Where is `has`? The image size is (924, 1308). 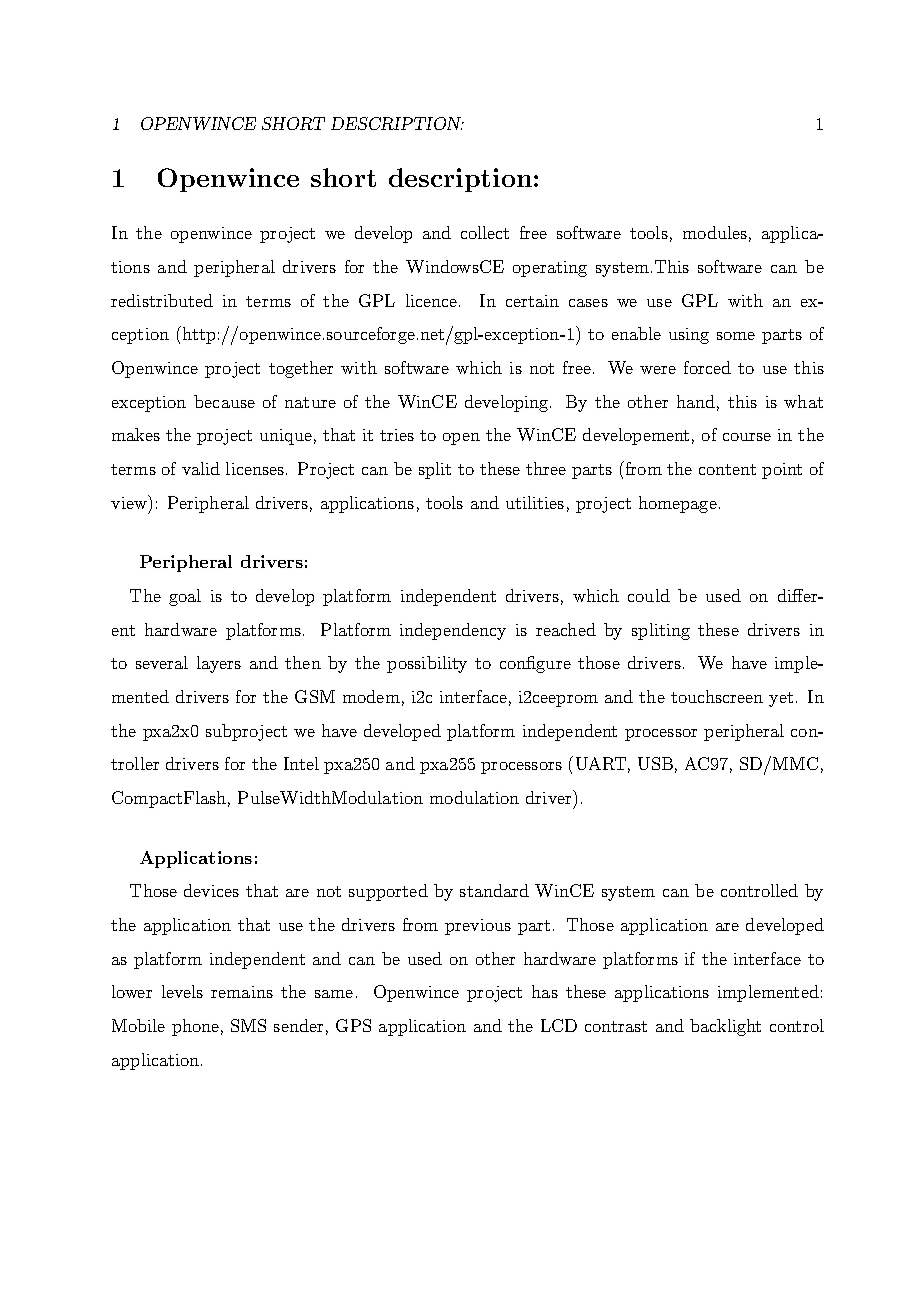 has is located at coordinates (545, 991).
